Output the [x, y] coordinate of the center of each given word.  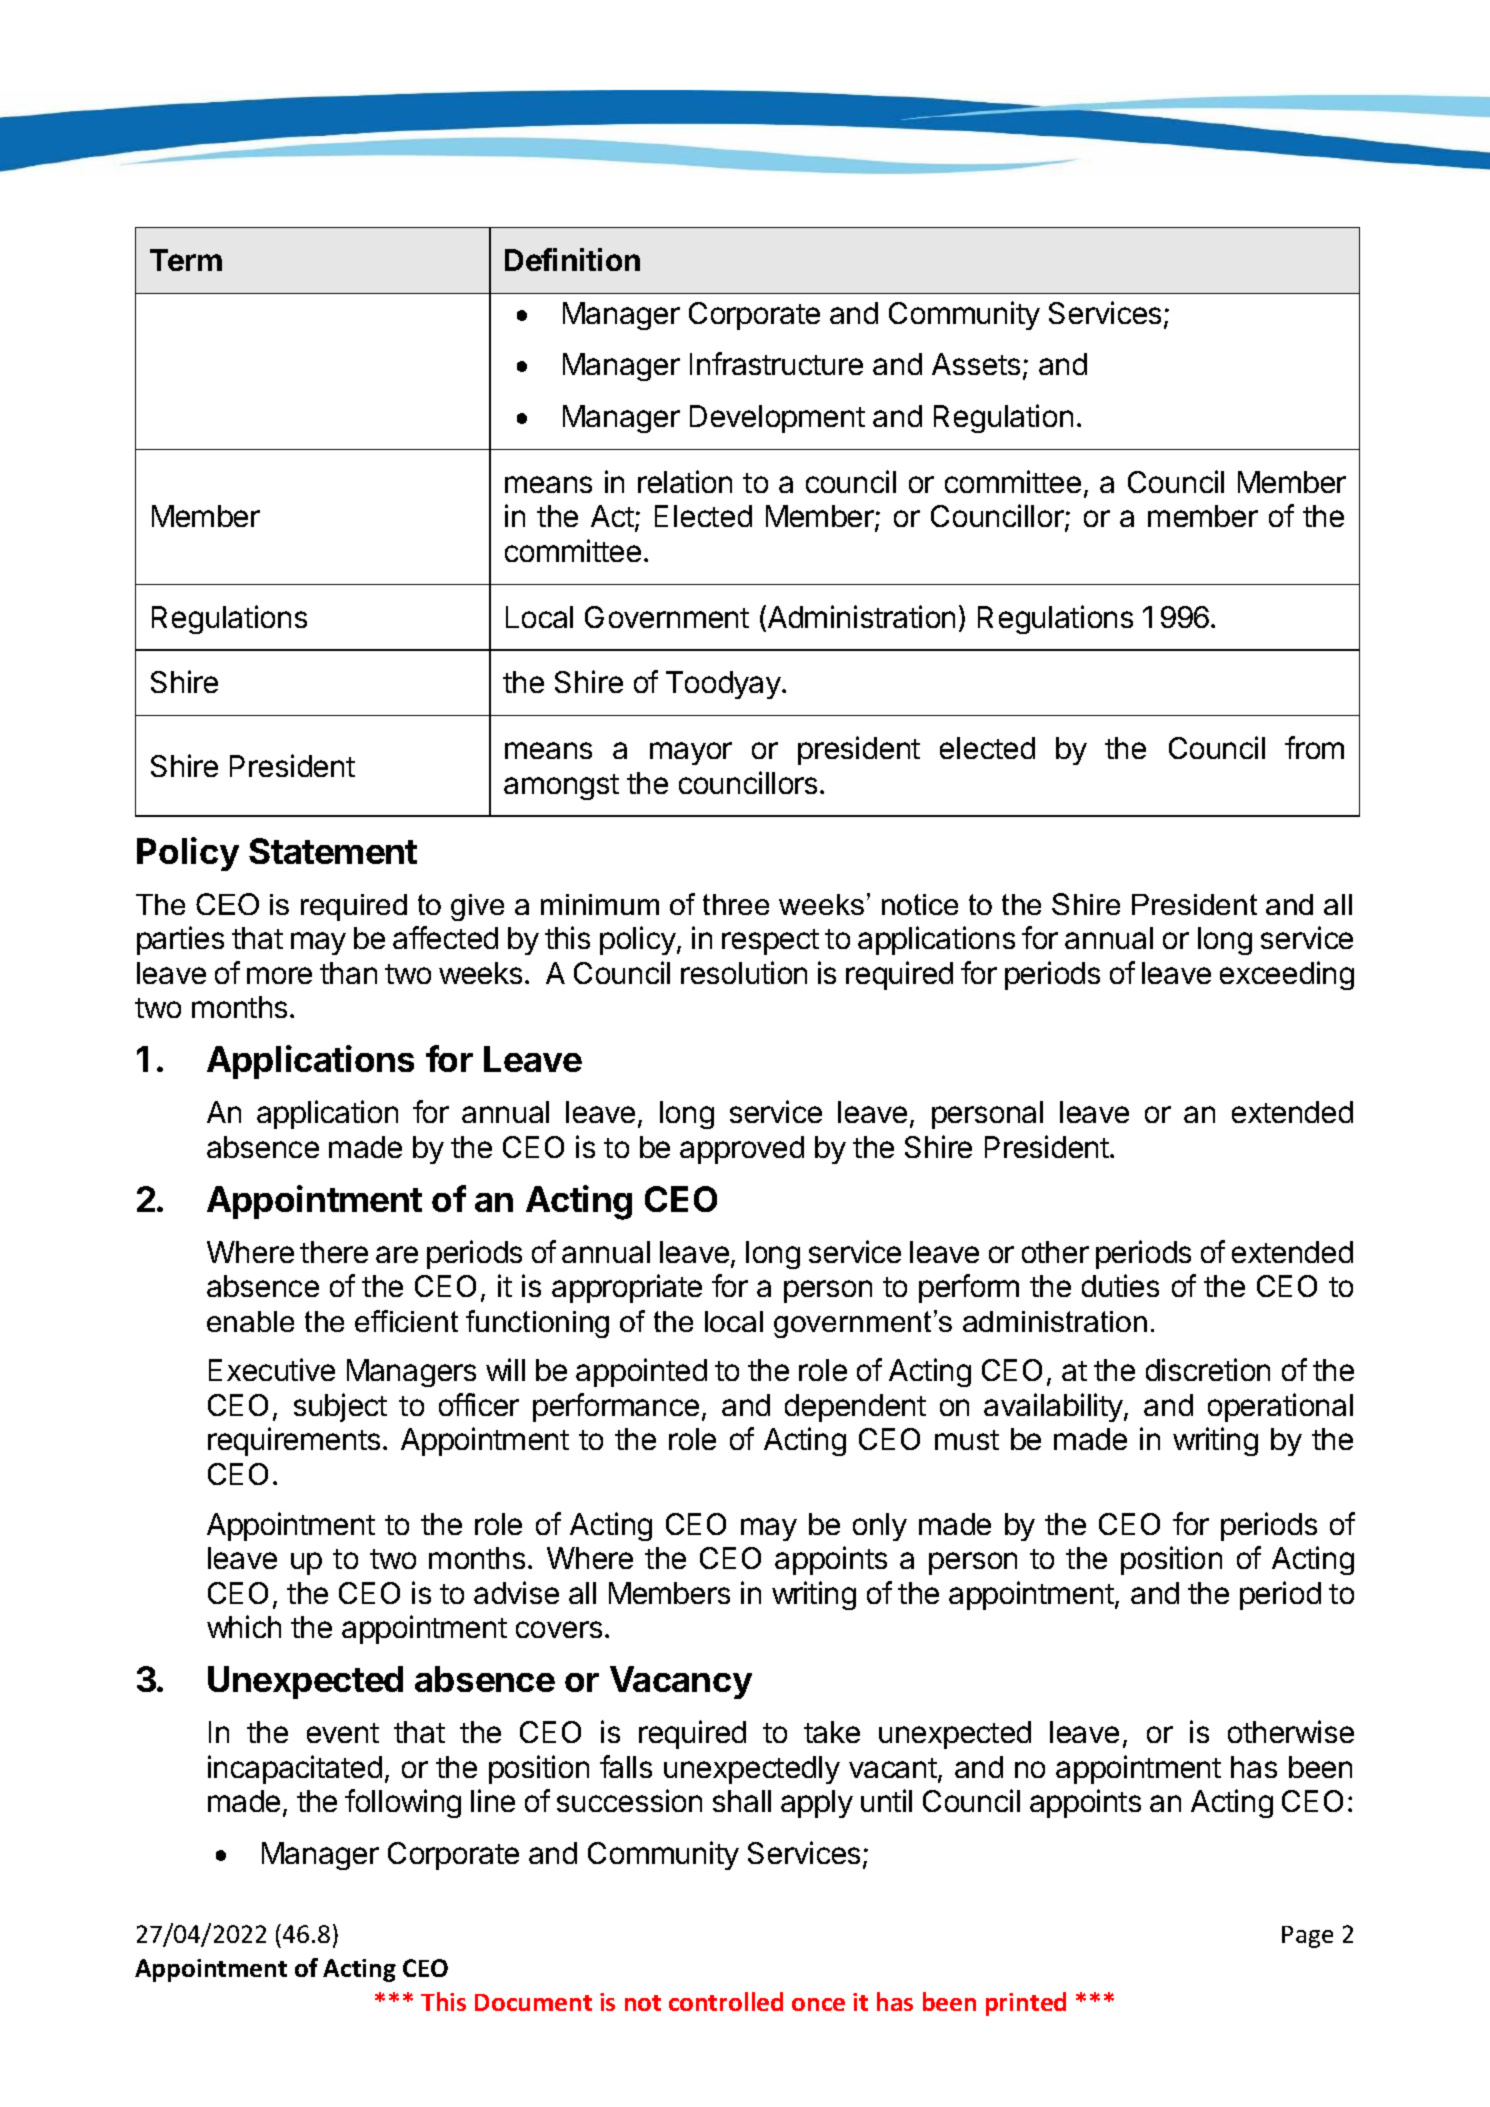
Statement [333, 851]
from [1314, 747]
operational [1280, 1407]
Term [186, 260]
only [880, 1527]
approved [742, 1150]
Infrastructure [776, 363]
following [403, 1803]
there [334, 1252]
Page [1307, 1937]
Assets [976, 364]
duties [1120, 1285]
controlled [726, 2001]
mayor [691, 753]
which [244, 1626]
